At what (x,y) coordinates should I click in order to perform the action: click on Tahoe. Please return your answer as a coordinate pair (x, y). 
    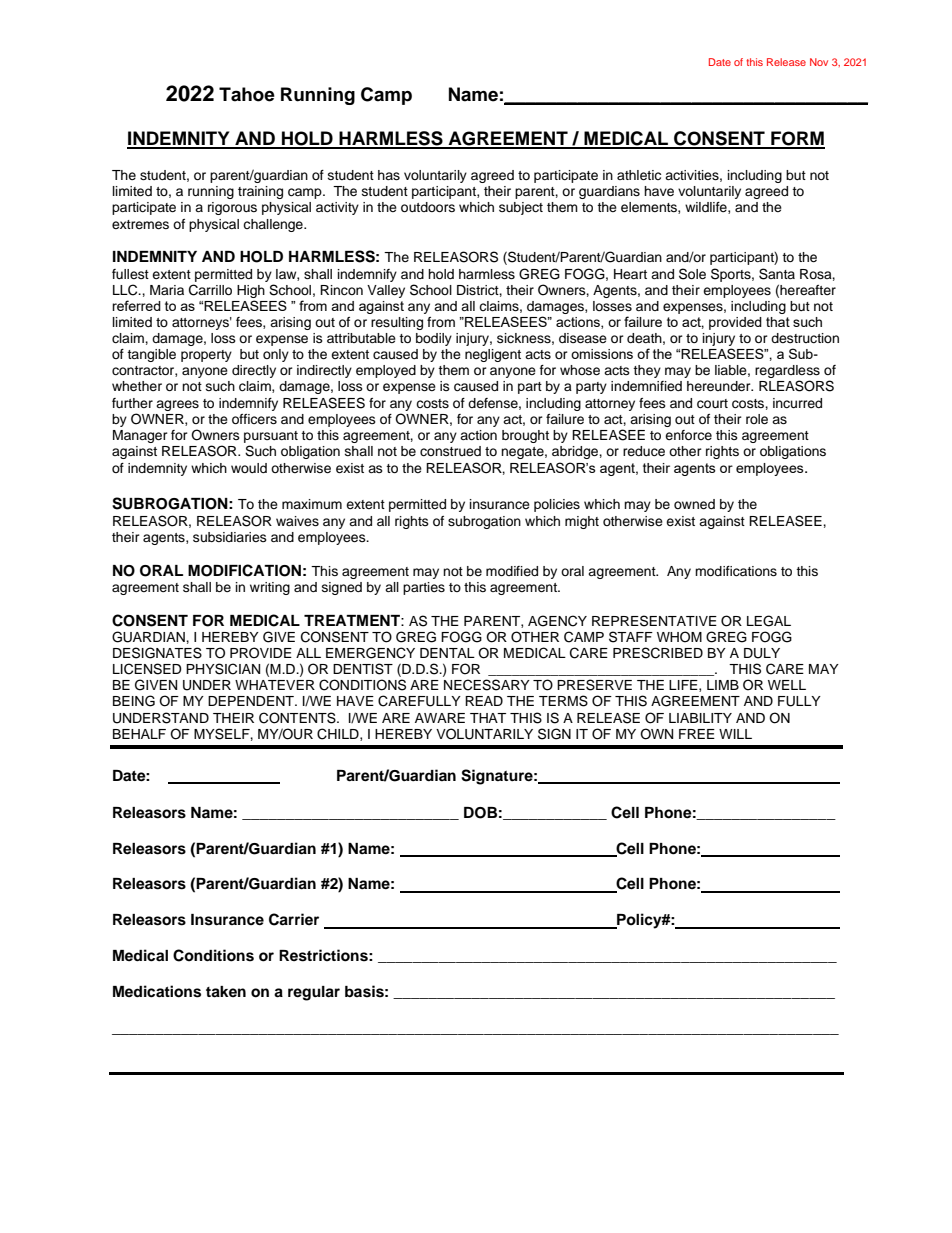
    Looking at the image, I should click on (247, 94).
